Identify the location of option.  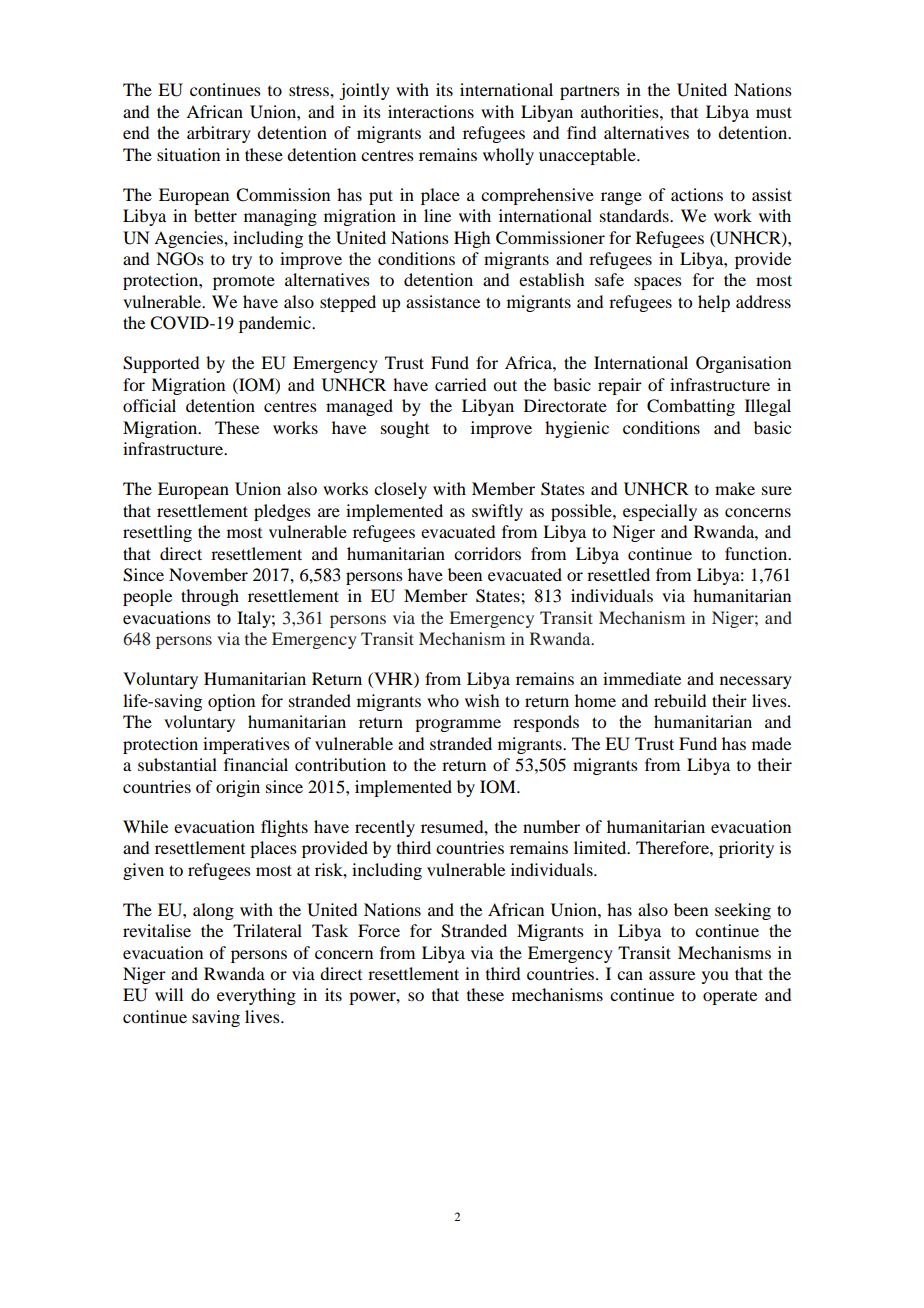
(231, 702).
